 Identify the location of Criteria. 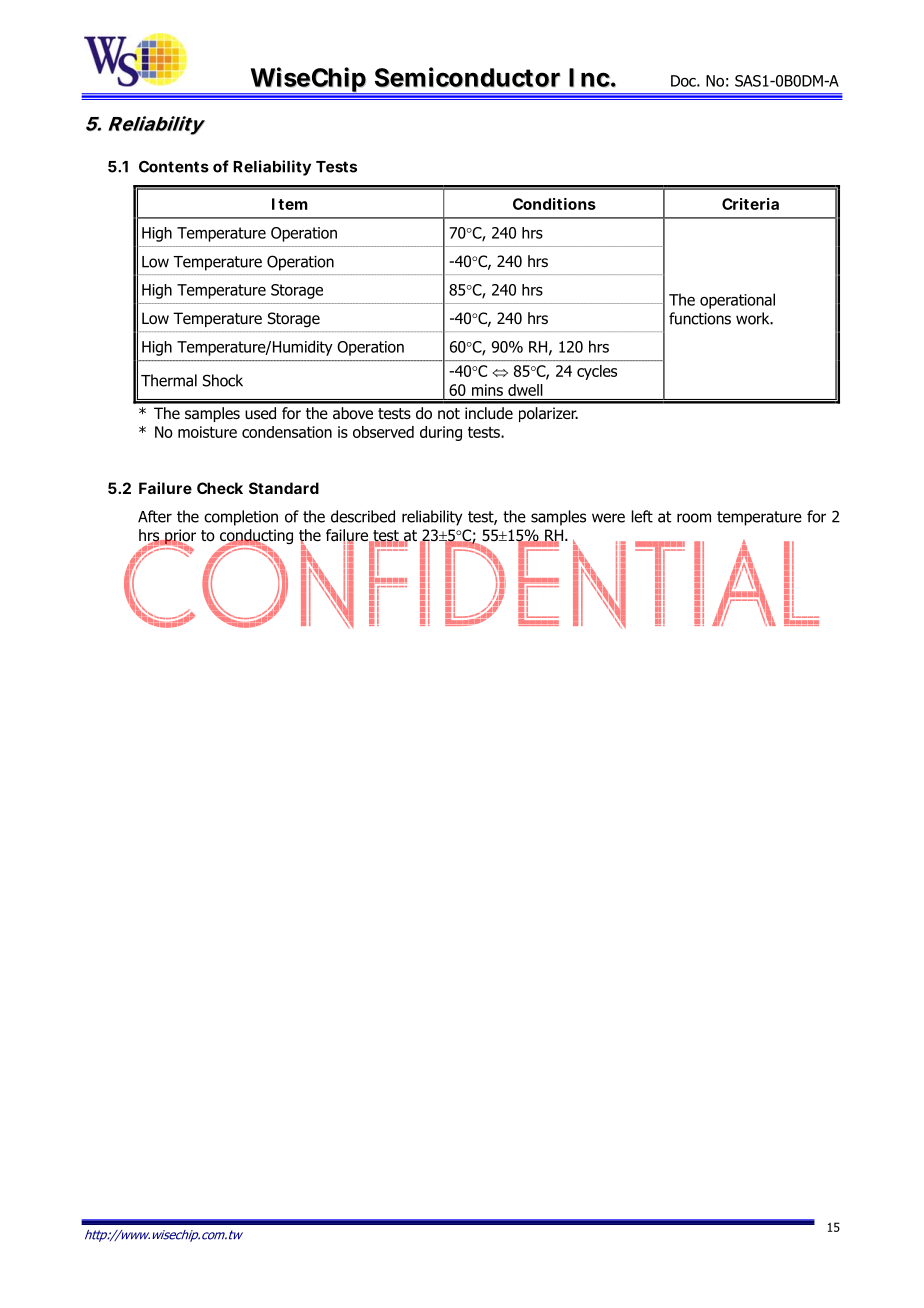
(750, 204).
